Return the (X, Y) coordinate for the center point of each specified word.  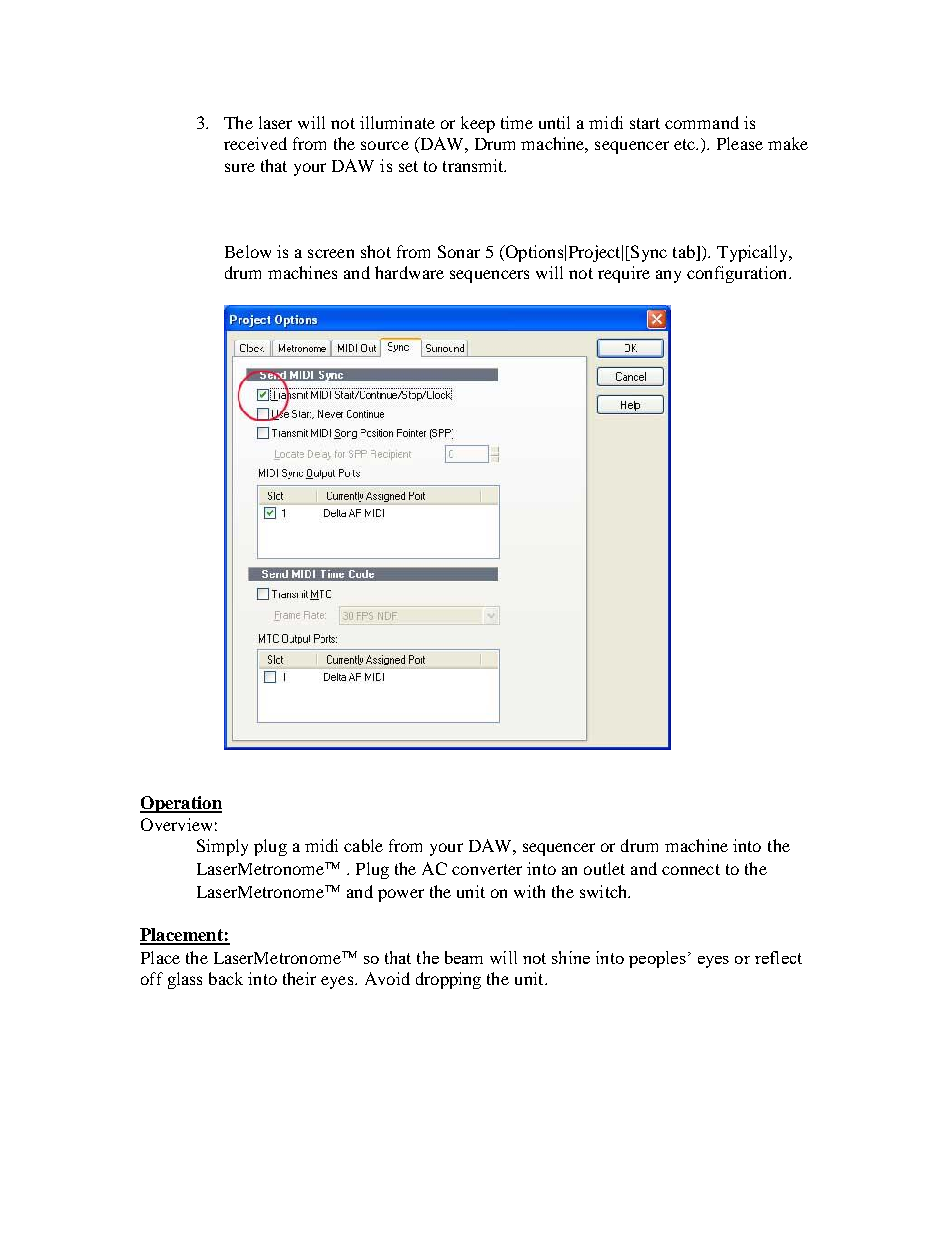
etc (685, 144)
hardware (409, 272)
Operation (181, 804)
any (668, 276)
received (255, 143)
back (226, 978)
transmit (474, 165)
